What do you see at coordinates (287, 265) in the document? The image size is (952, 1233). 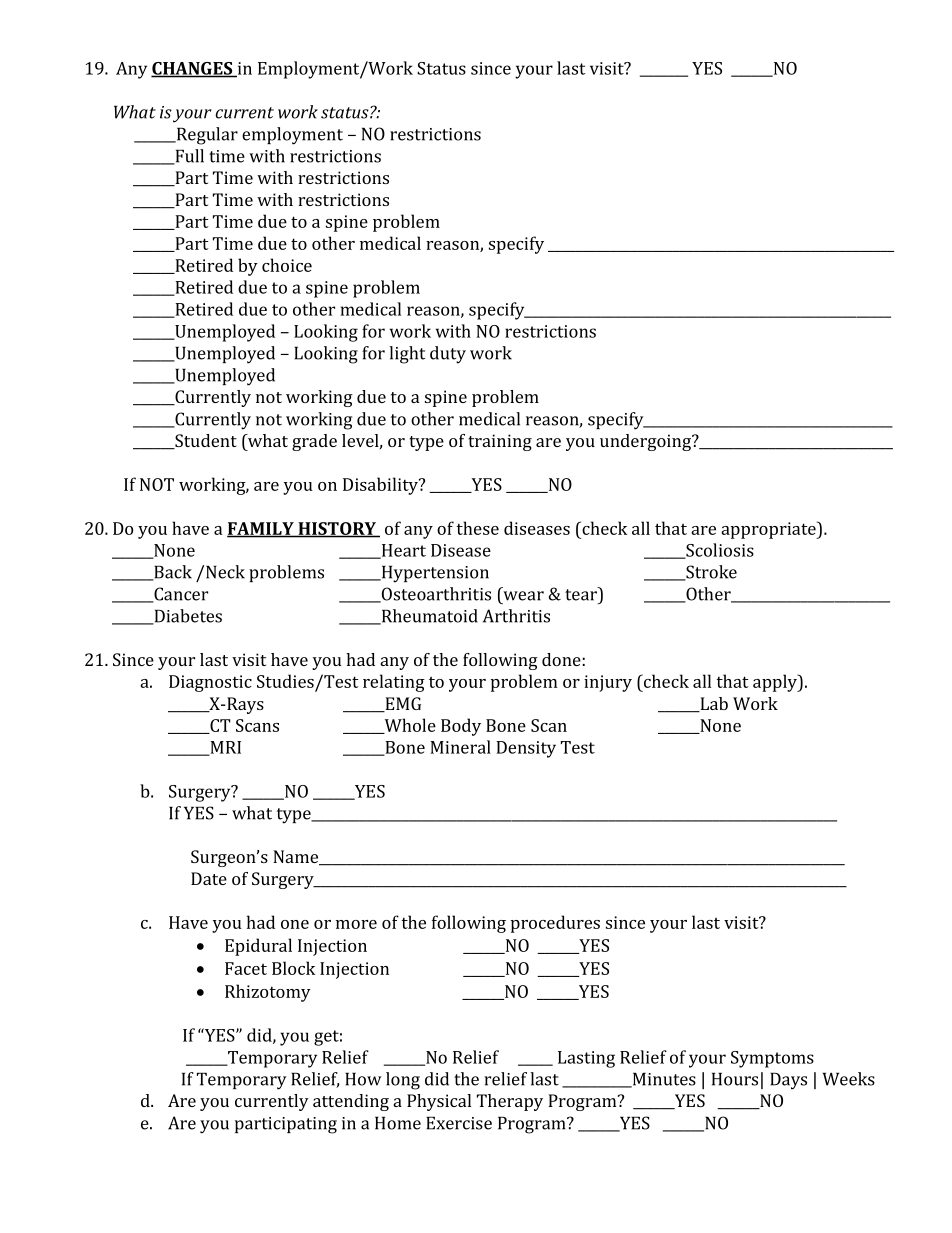 I see `choice` at bounding box center [287, 265].
